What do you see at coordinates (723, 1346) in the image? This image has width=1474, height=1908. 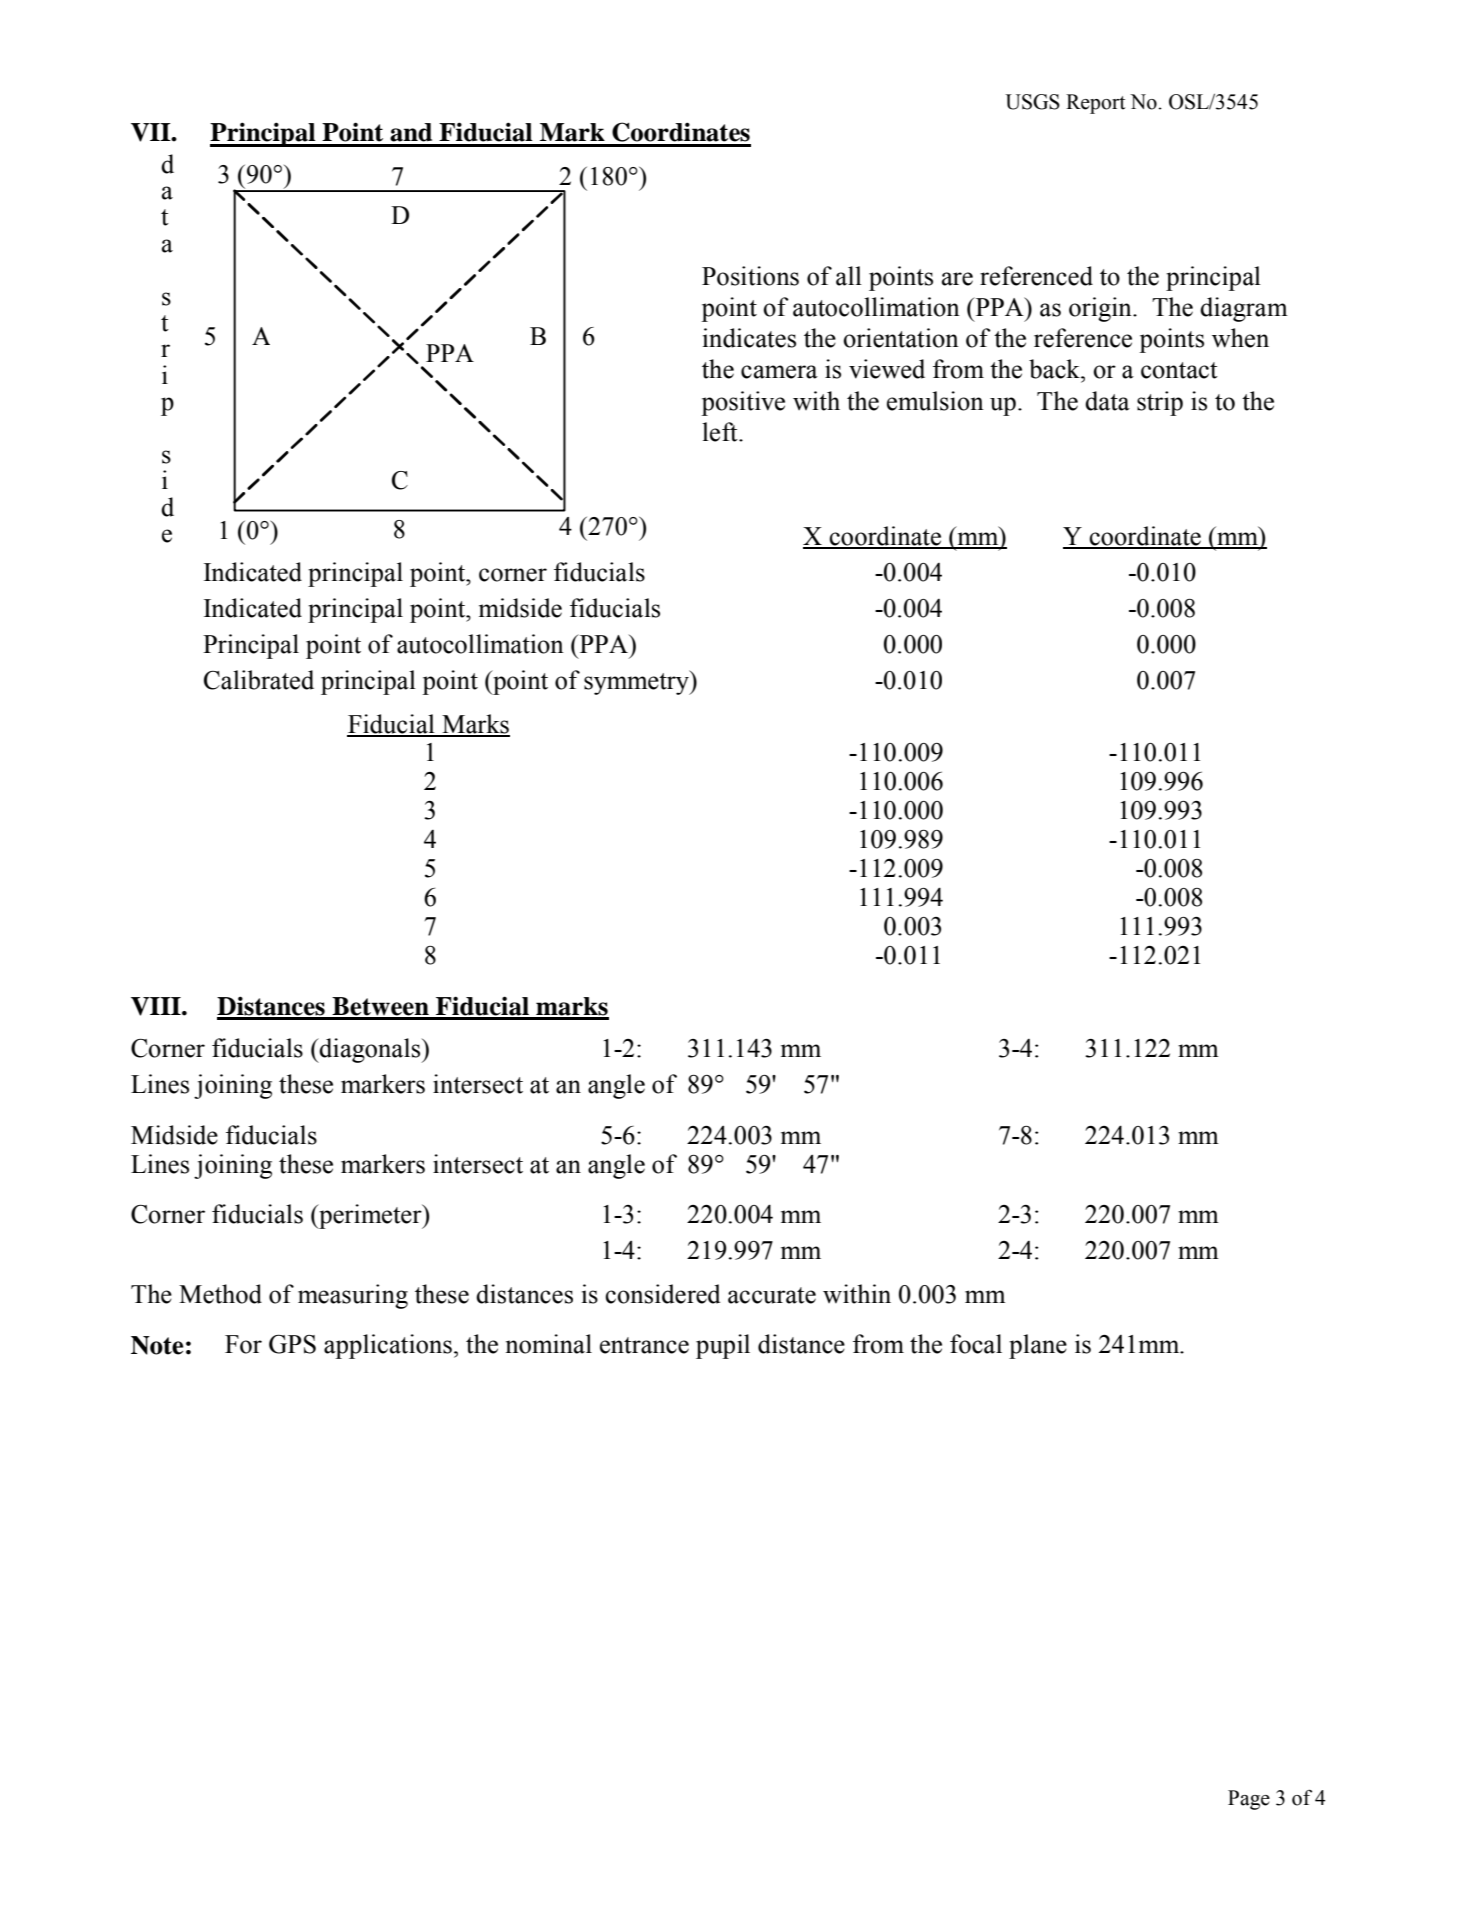 I see `pupil` at bounding box center [723, 1346].
